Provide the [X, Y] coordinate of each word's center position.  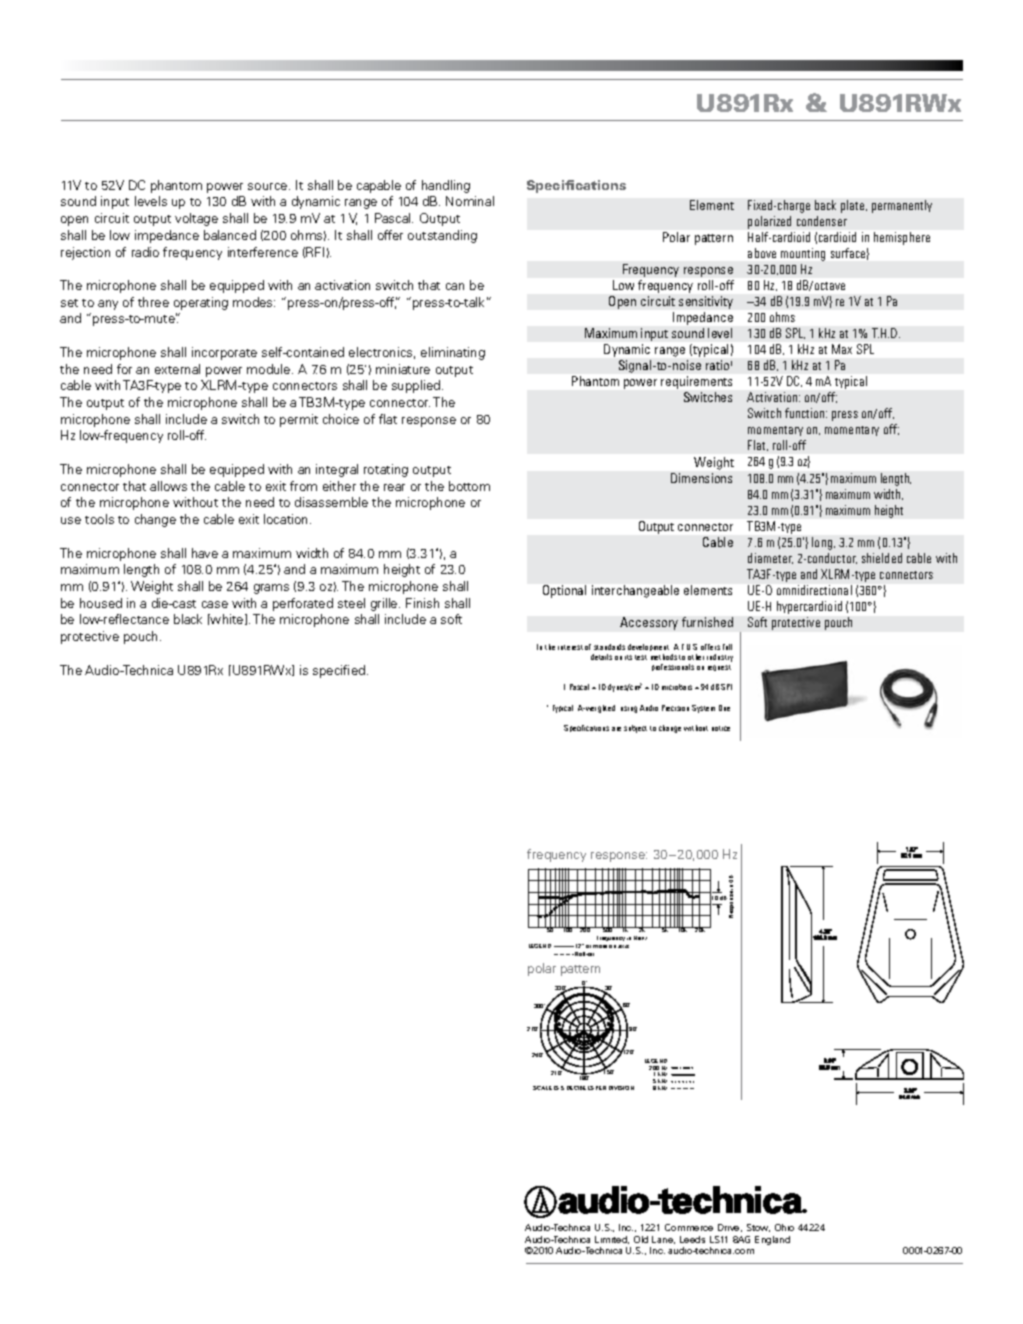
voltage [196, 219]
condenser [822, 221]
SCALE [542, 1088]
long [823, 543]
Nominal [470, 201]
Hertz [640, 938]
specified [340, 671]
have [205, 553]
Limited [612, 1240]
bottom [469, 486]
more [600, 946]
